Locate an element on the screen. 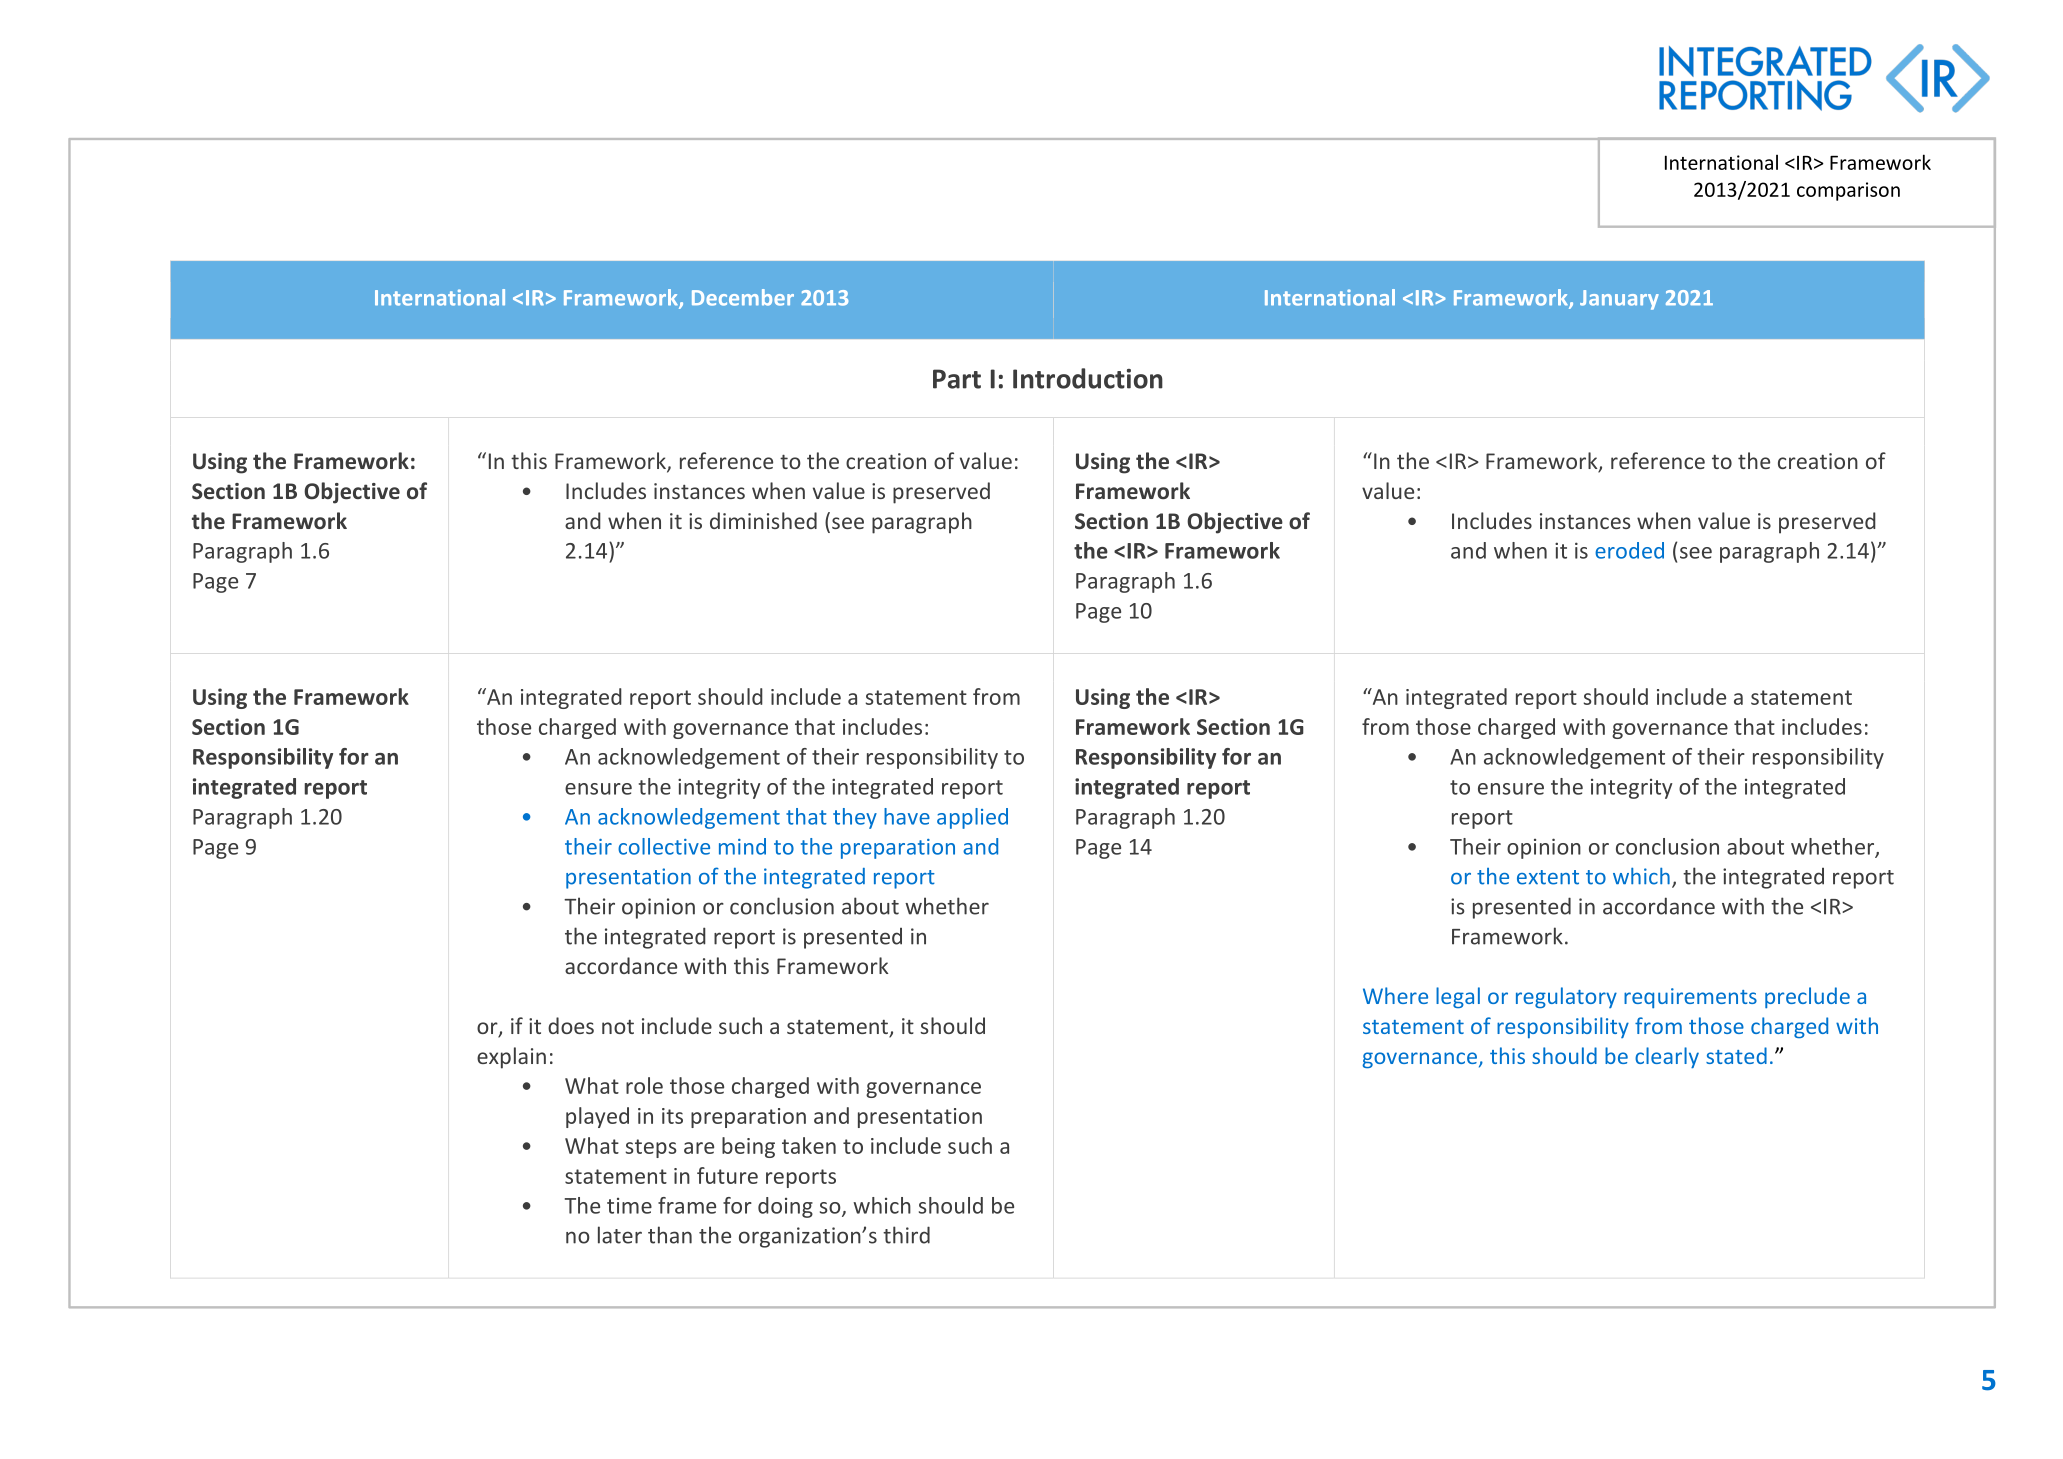 The width and height of the screenshot is (2063, 1459). eroded is located at coordinates (1629, 550).
